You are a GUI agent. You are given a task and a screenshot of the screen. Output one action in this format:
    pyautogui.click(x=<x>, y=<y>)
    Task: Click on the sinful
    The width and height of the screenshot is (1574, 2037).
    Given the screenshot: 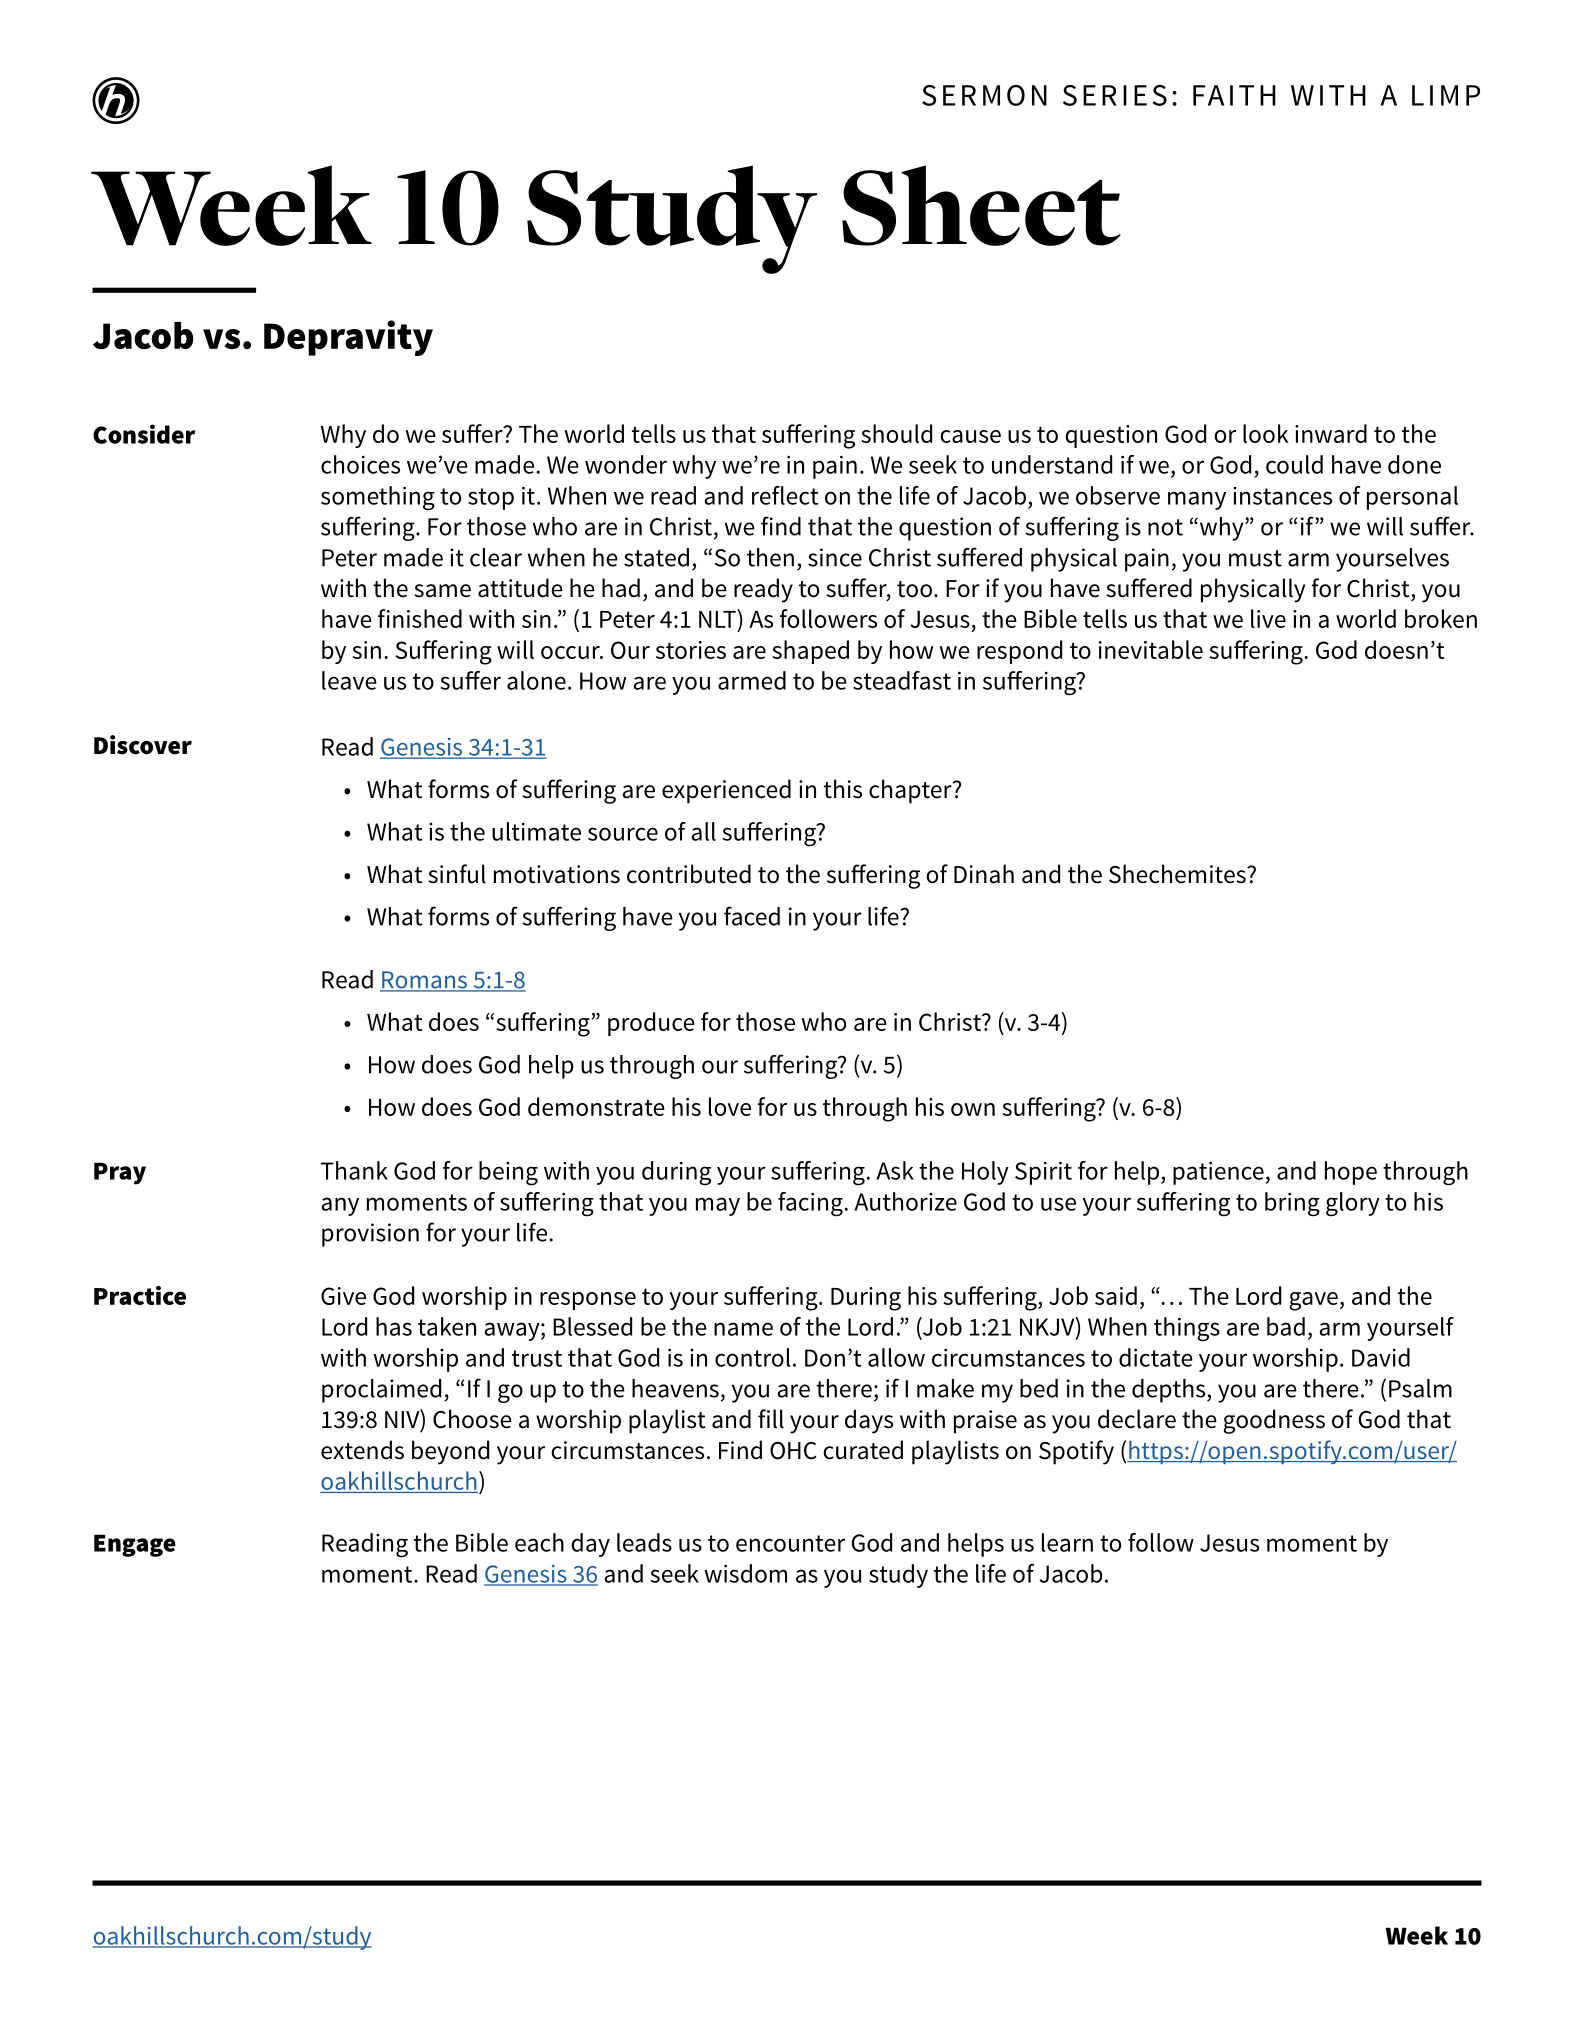 What is the action you would take?
    pyautogui.click(x=457, y=874)
